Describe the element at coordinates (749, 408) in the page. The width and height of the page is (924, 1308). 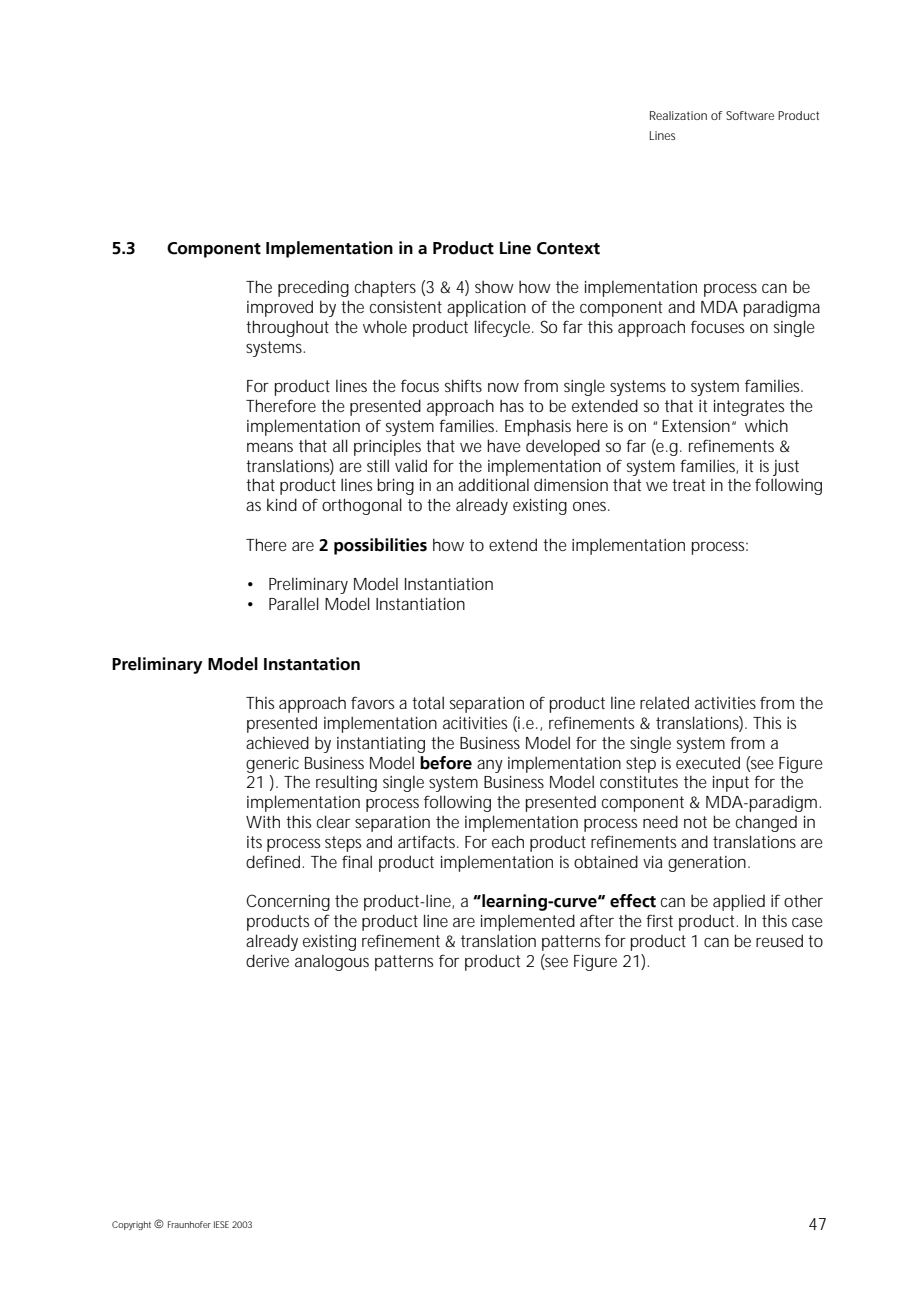
I see `integrates` at that location.
